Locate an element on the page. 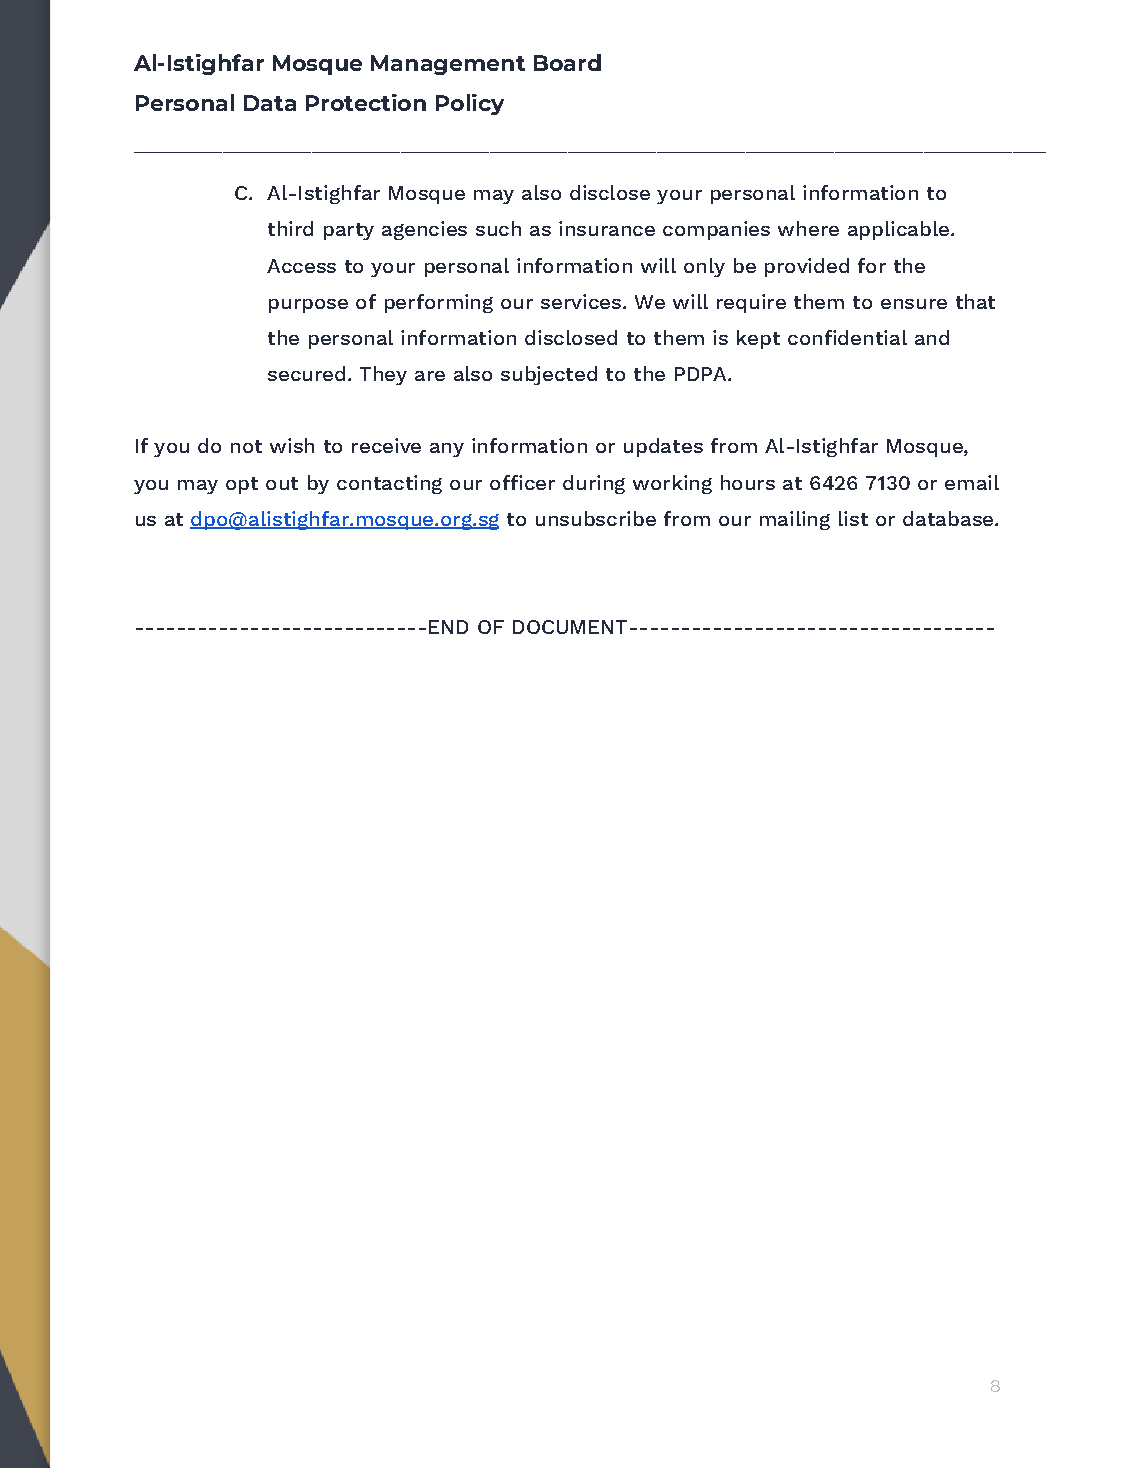 The height and width of the document is (1469, 1135). applicable is located at coordinates (898, 230).
